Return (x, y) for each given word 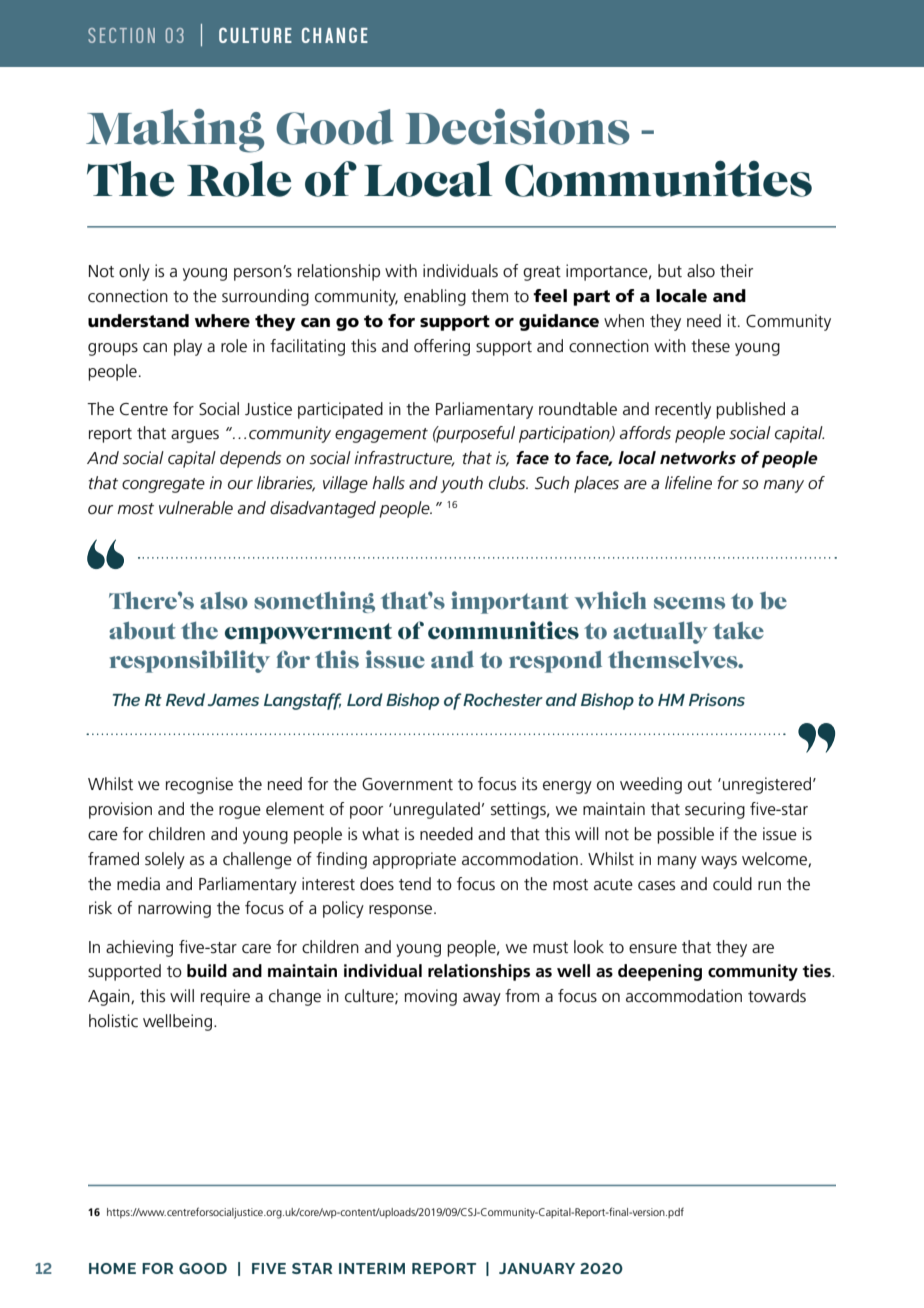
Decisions (518, 127)
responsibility (190, 661)
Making (175, 131)
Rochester (503, 699)
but (670, 271)
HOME (112, 1268)
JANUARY (537, 1268)
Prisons (717, 699)
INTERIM (372, 1268)
